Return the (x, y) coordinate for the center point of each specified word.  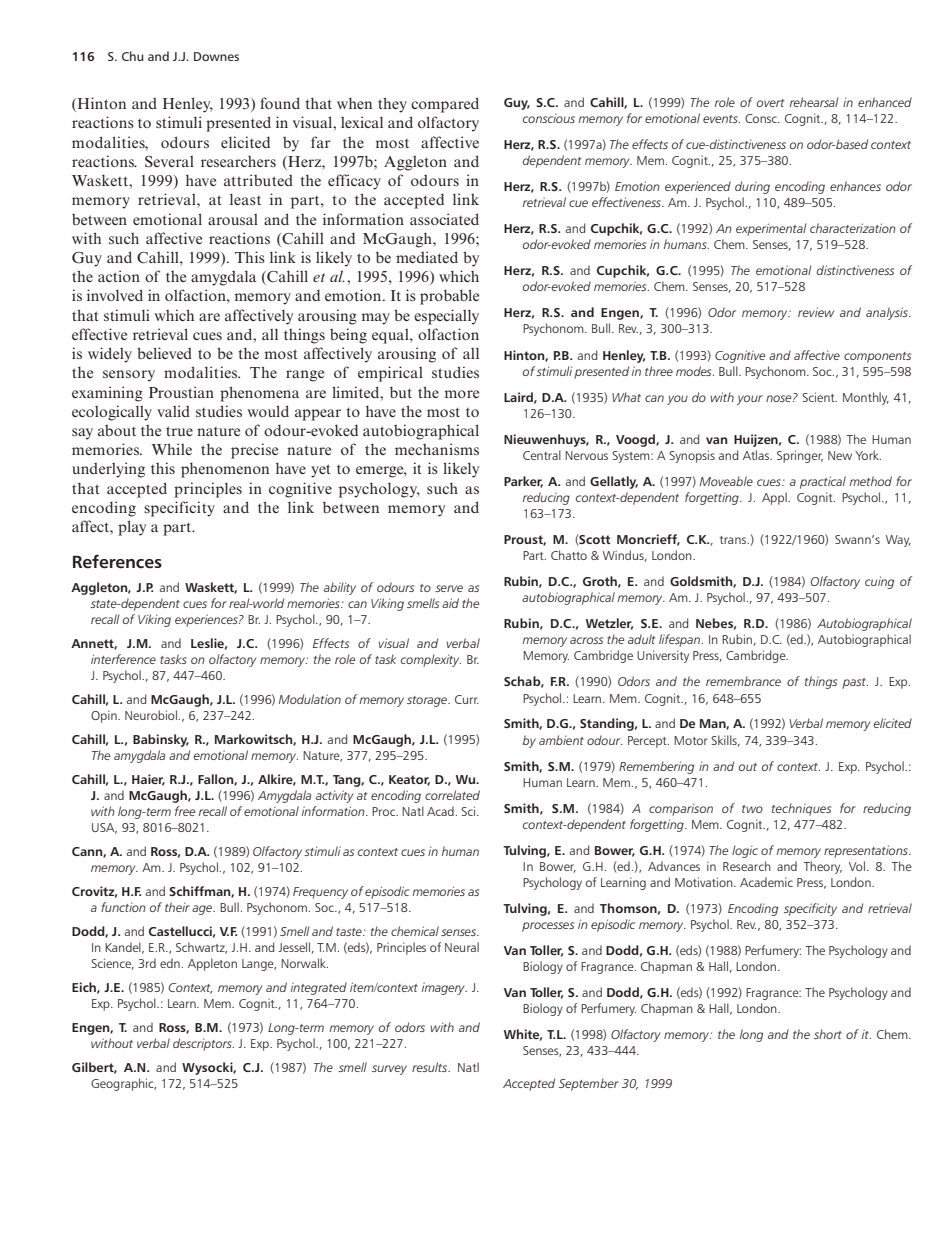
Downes (216, 56)
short (828, 1034)
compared (445, 105)
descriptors (203, 1044)
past (855, 683)
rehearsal (814, 102)
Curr (467, 699)
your (750, 400)
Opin (105, 716)
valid (173, 411)
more (462, 394)
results (431, 1067)
